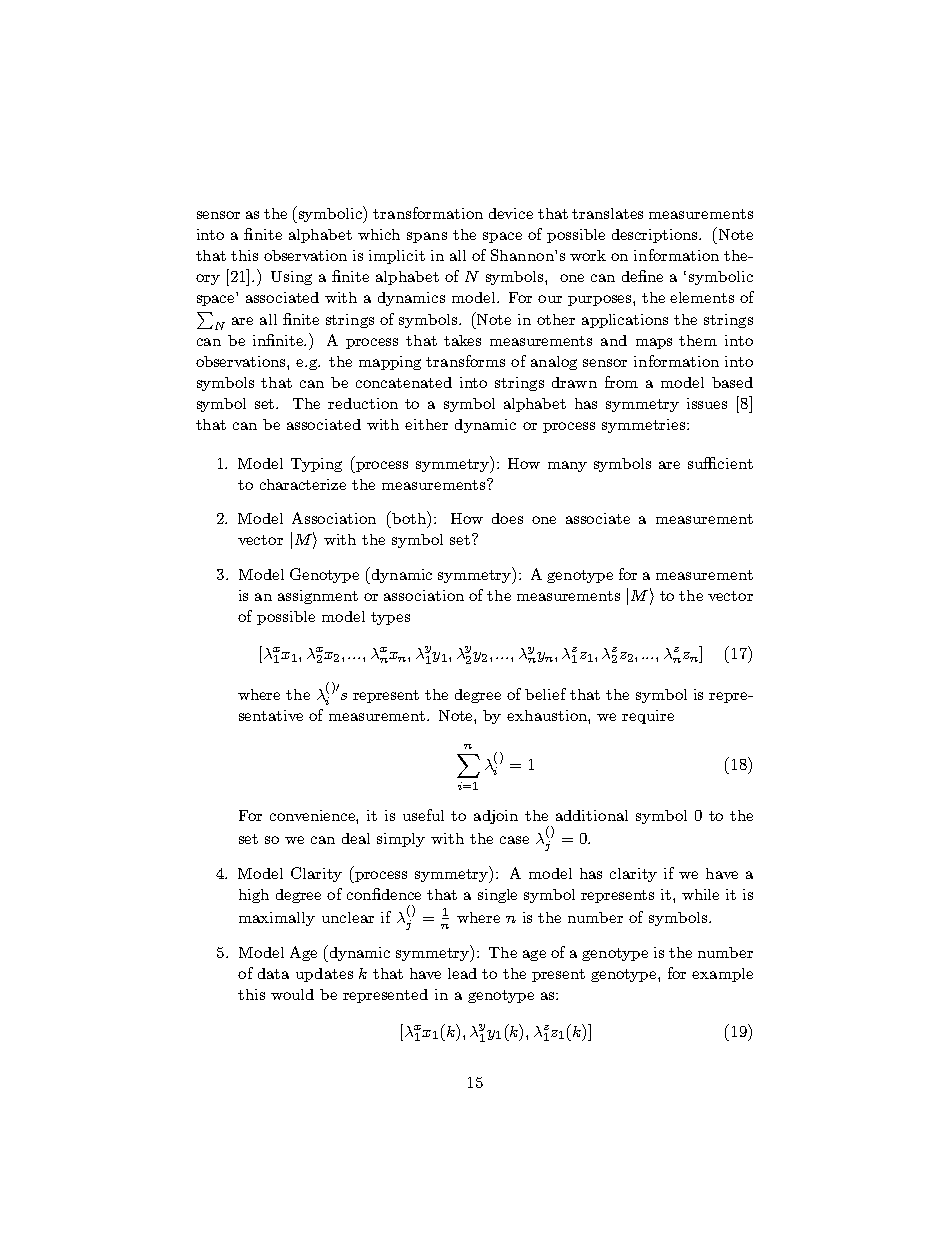 Image resolution: width=952 pixels, height=1233 pixels. I want to click on symmetries, so click(645, 426).
